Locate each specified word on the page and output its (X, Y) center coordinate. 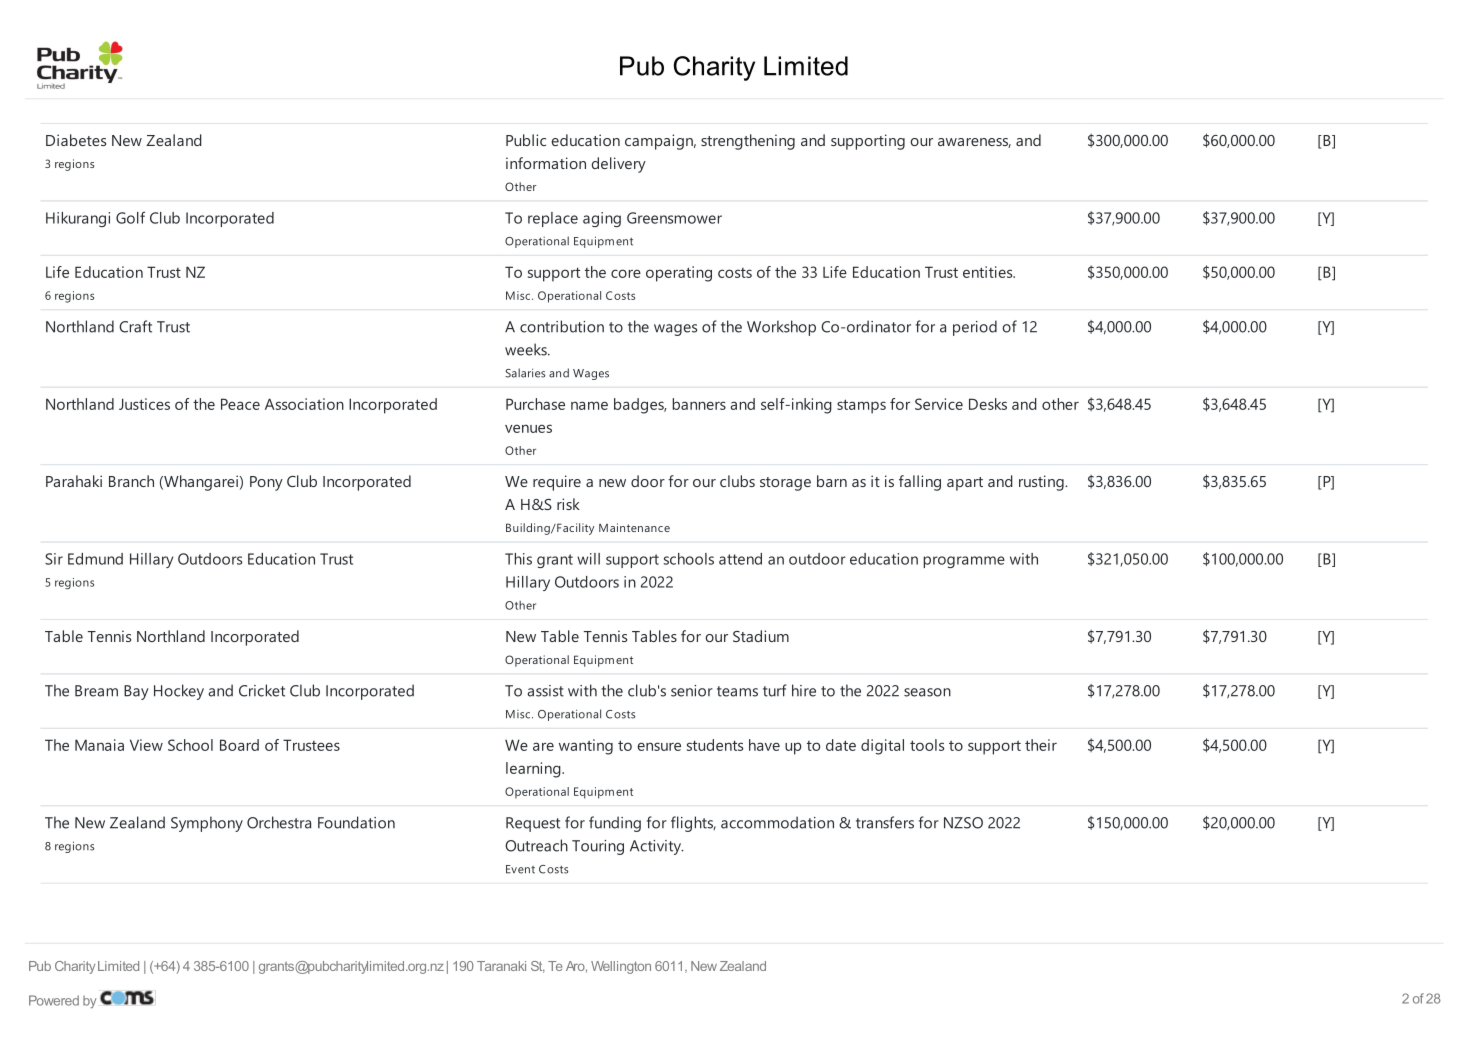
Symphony (207, 824)
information (546, 163)
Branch (131, 481)
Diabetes (76, 140)
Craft (135, 326)
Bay (136, 692)
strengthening (748, 142)
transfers (885, 822)
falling (920, 483)
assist (545, 691)
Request (533, 824)
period (975, 328)
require (557, 483)
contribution (562, 326)
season (927, 692)
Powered (54, 1000)
